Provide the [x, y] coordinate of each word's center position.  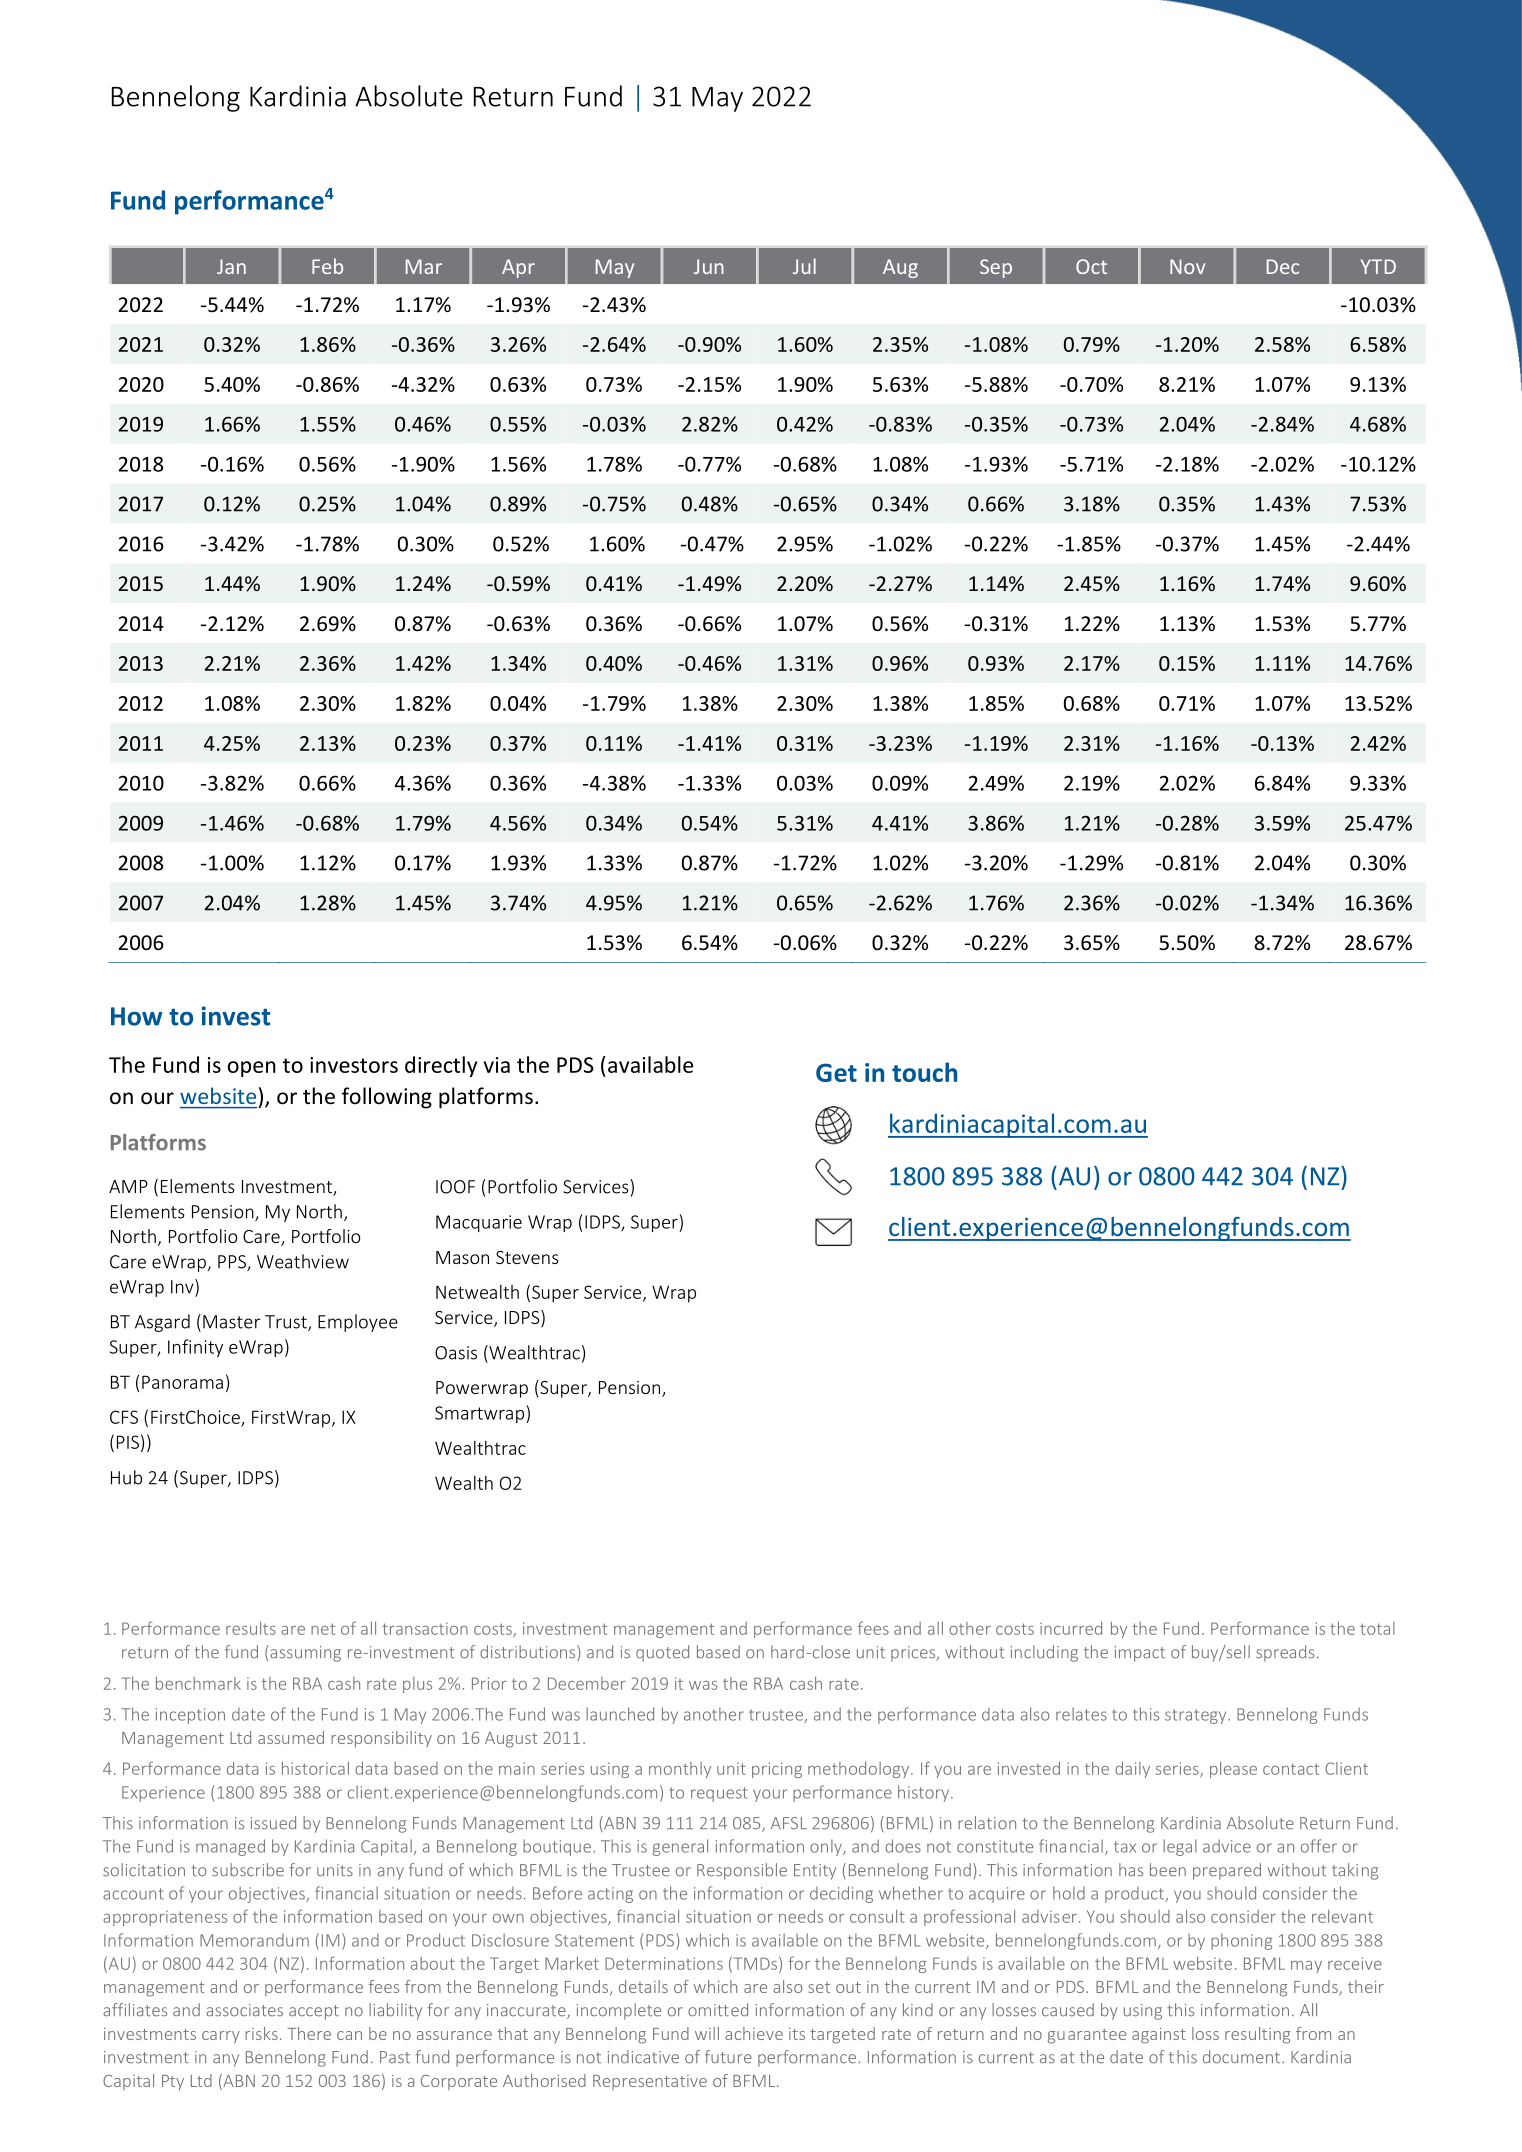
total [1377, 1628]
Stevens [527, 1257]
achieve [754, 2033]
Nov [1187, 266]
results [251, 1628]
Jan [231, 266]
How [136, 1016]
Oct [1091, 266]
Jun [709, 266]
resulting [1257, 2035]
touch [924, 1072]
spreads [1285, 1653]
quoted [662, 1653]
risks [261, 2033]
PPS [233, 1263]
